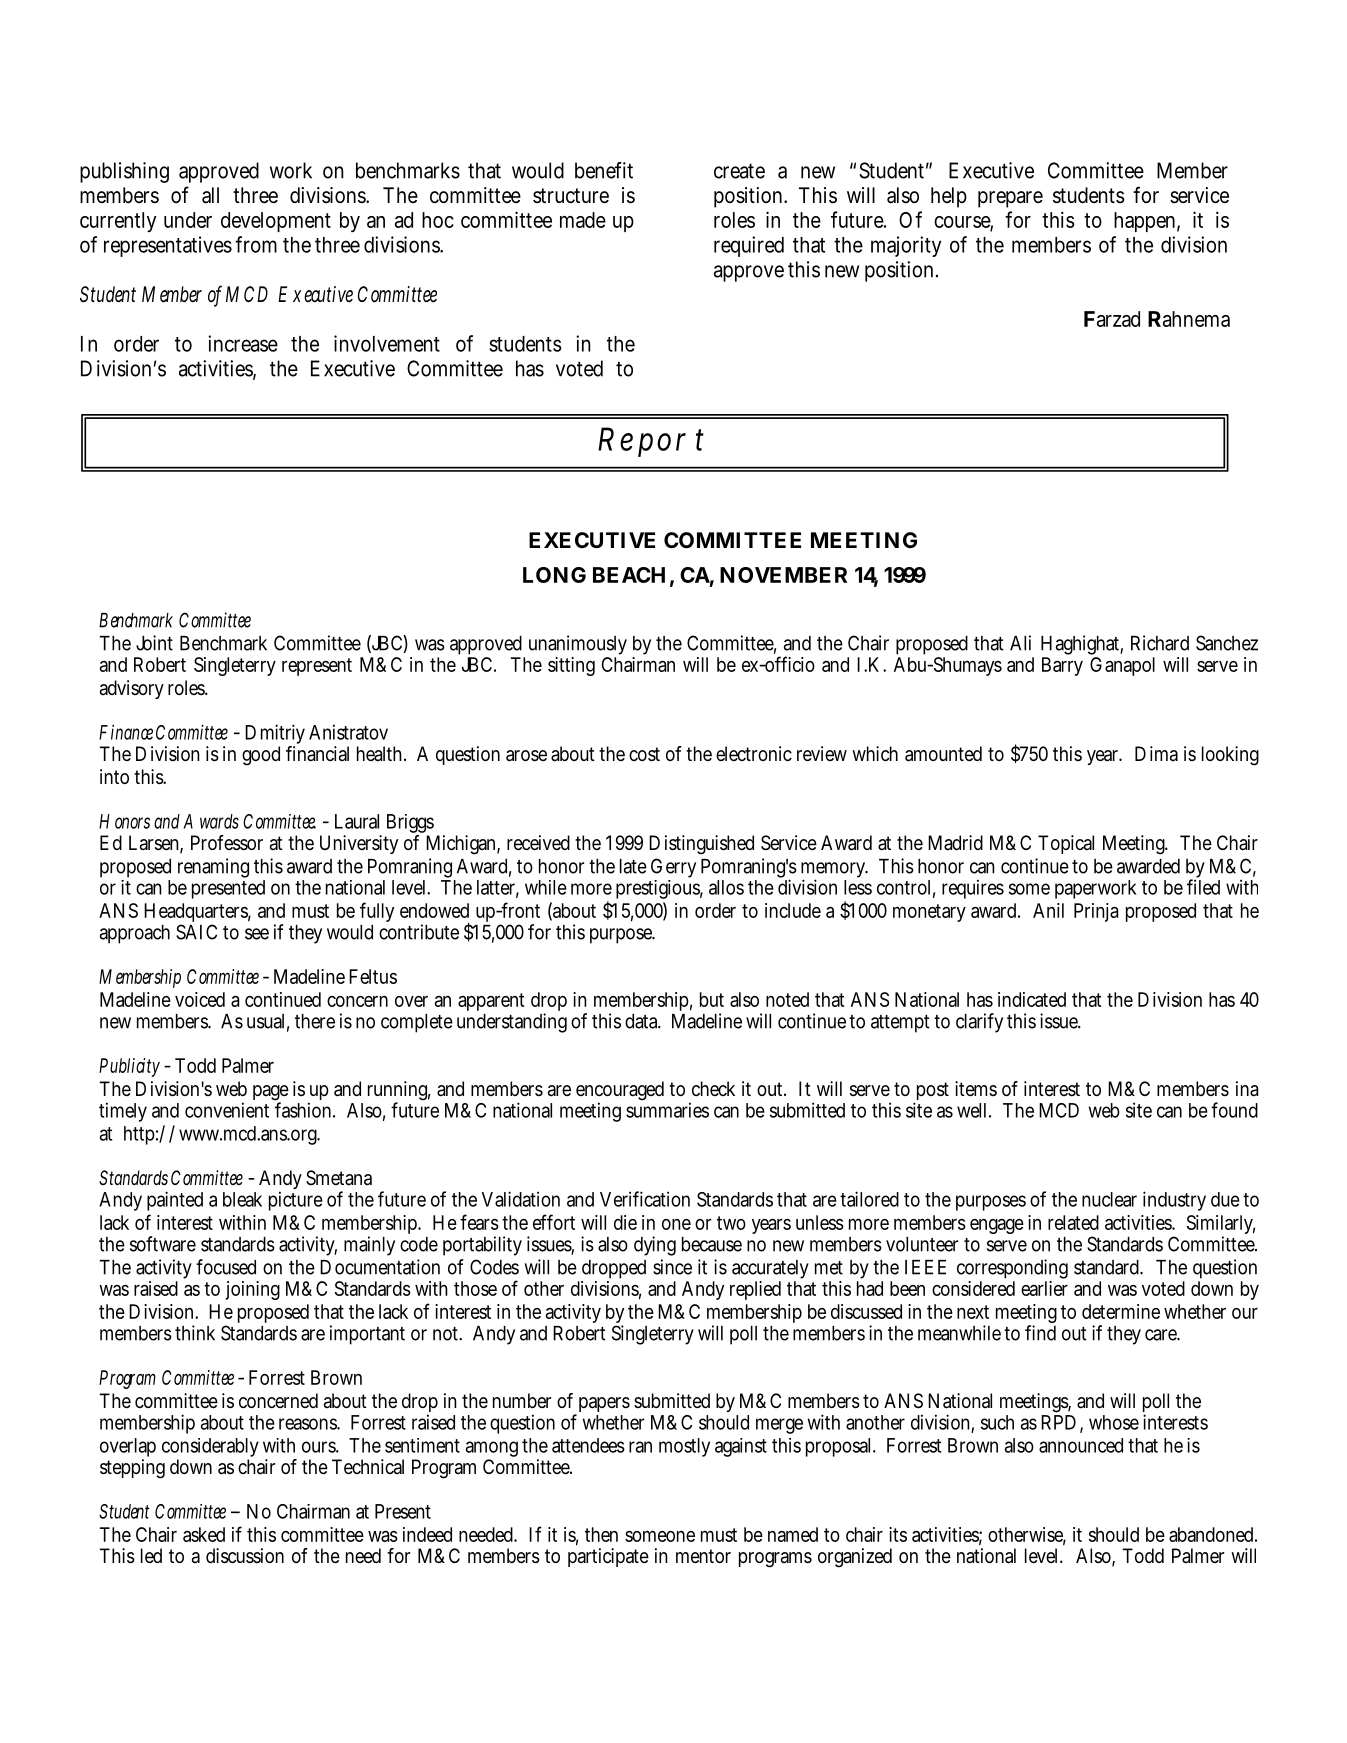 This image has height=1743, width=1347. What do you see at coordinates (703, 1556) in the image?
I see `mentor` at bounding box center [703, 1556].
